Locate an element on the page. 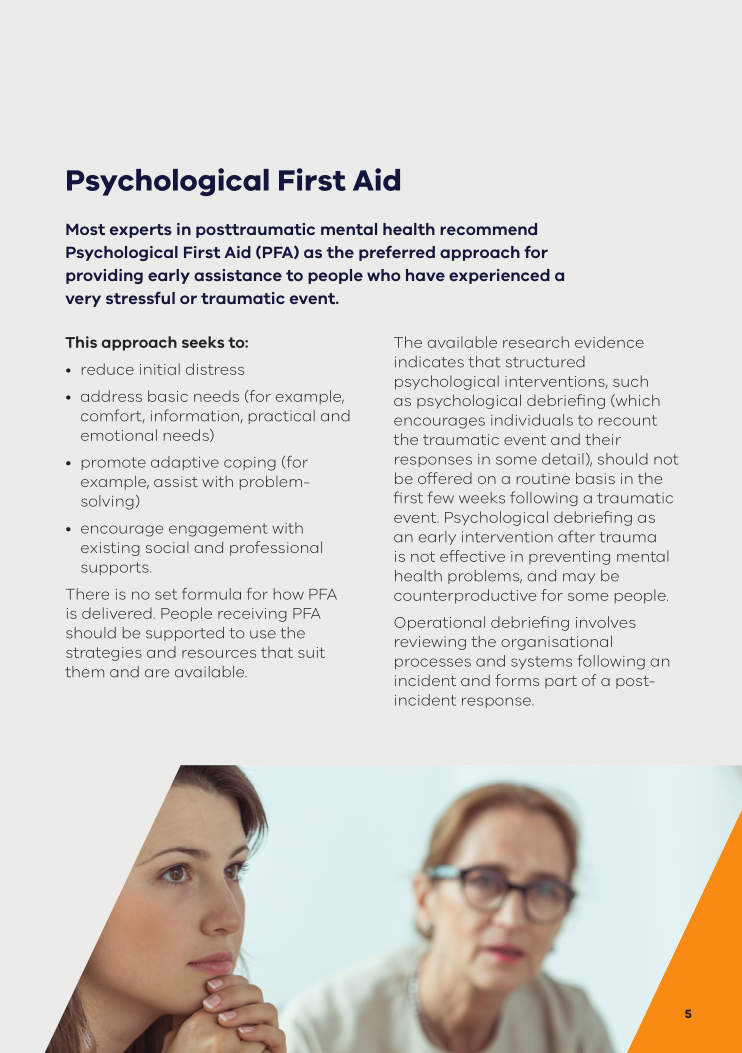 The width and height of the image is (742, 1053). experts is located at coordinates (141, 231).
